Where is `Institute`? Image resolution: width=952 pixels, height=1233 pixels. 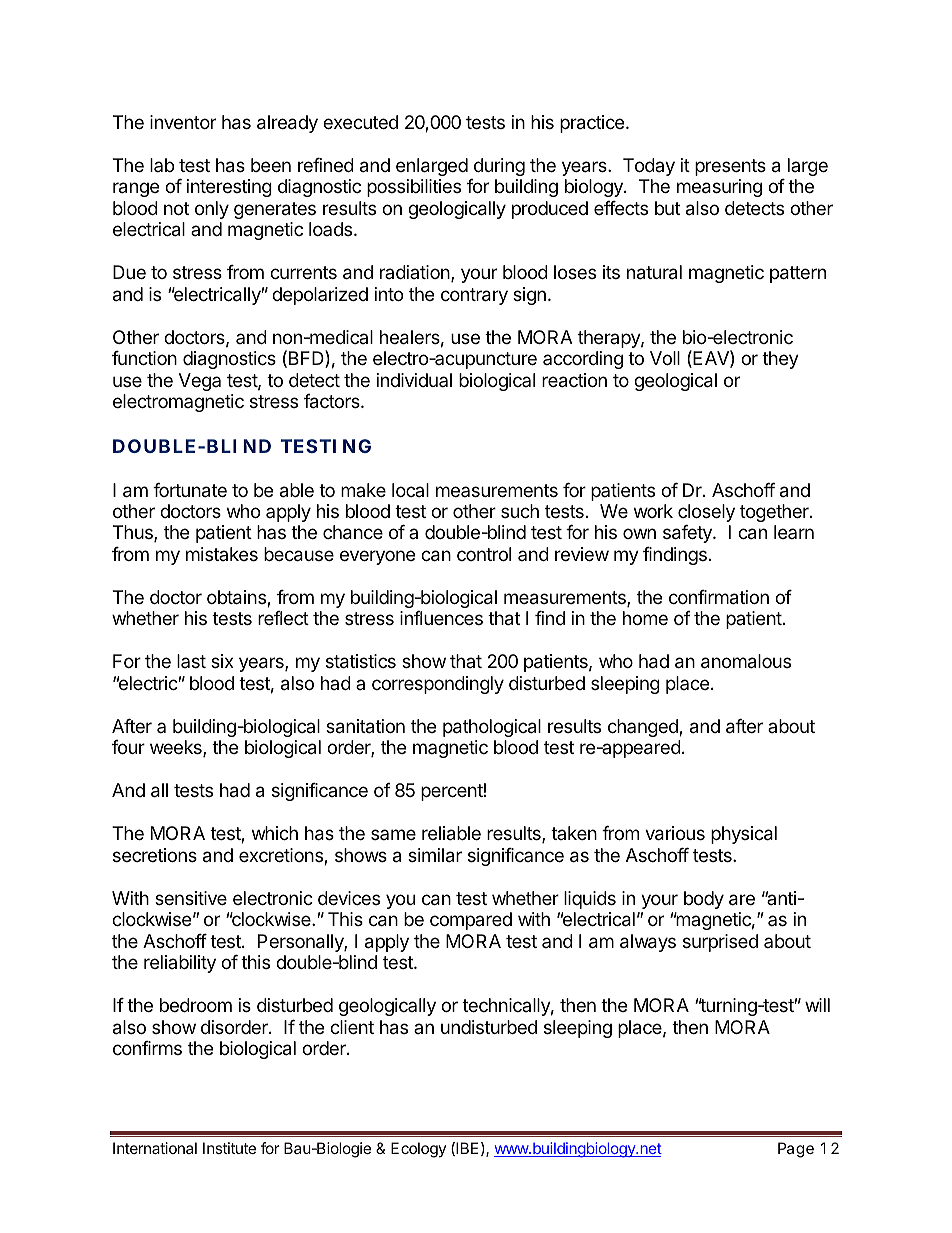 Institute is located at coordinates (229, 1148).
